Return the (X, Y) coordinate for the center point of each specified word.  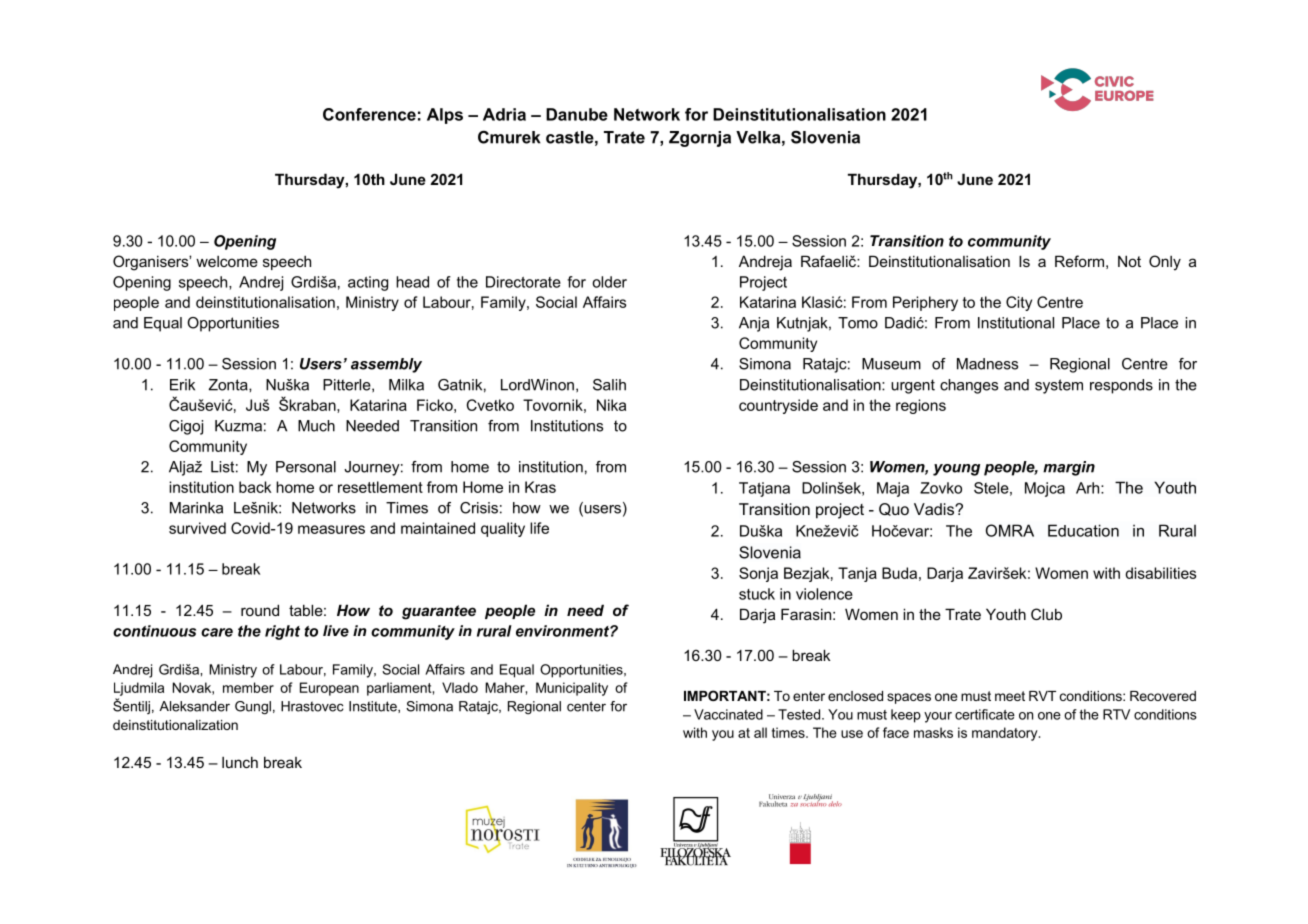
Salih (609, 385)
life (539, 528)
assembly (386, 365)
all (760, 732)
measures (331, 529)
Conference (369, 114)
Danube (577, 114)
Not (1129, 261)
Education (1083, 530)
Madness (987, 364)
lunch (240, 762)
